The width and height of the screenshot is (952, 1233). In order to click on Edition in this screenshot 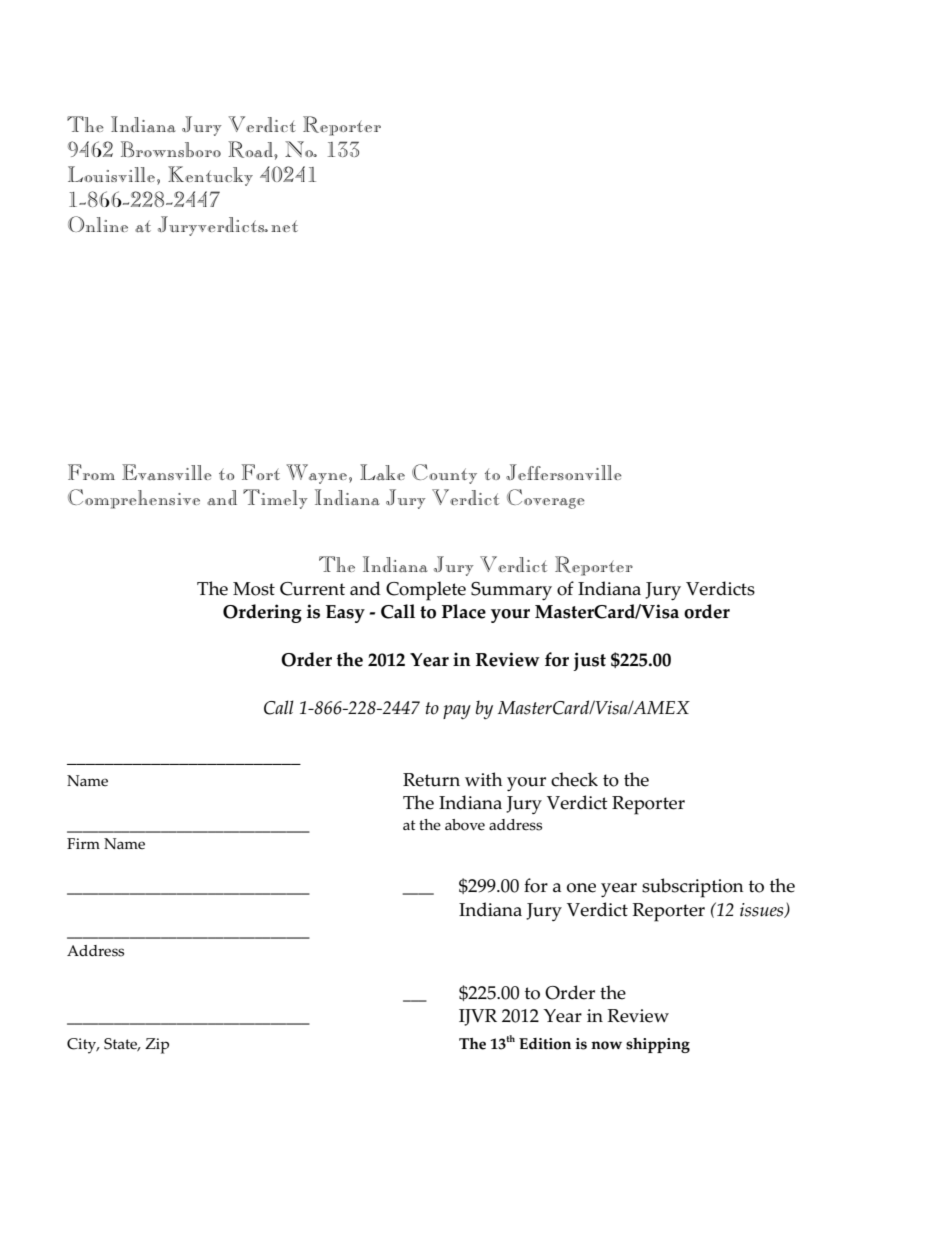, I will do `click(545, 1044)`.
